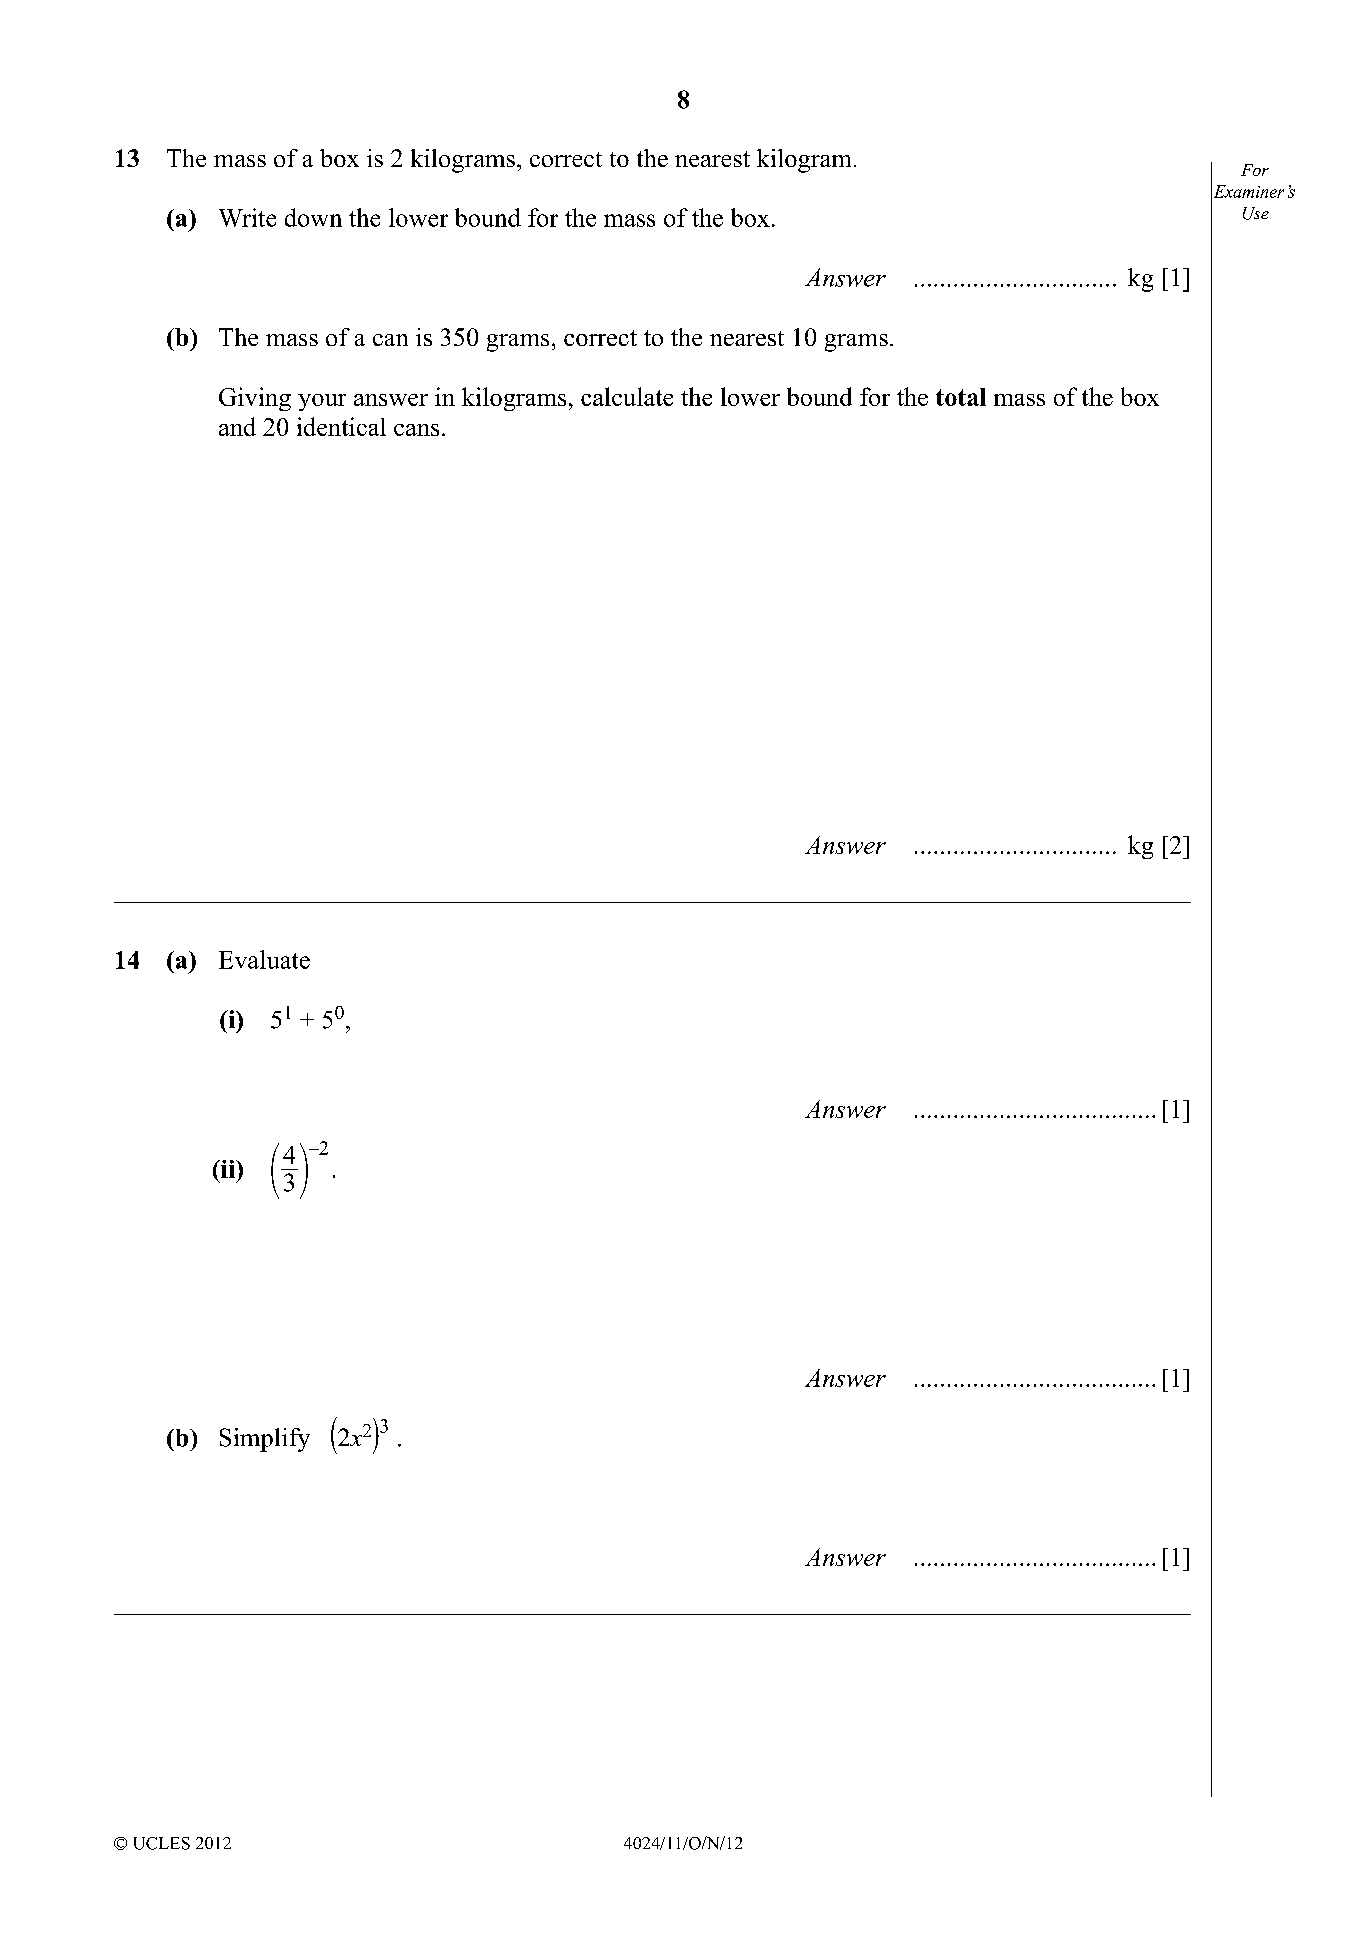  Describe the element at coordinates (313, 217) in the image. I see `down` at that location.
